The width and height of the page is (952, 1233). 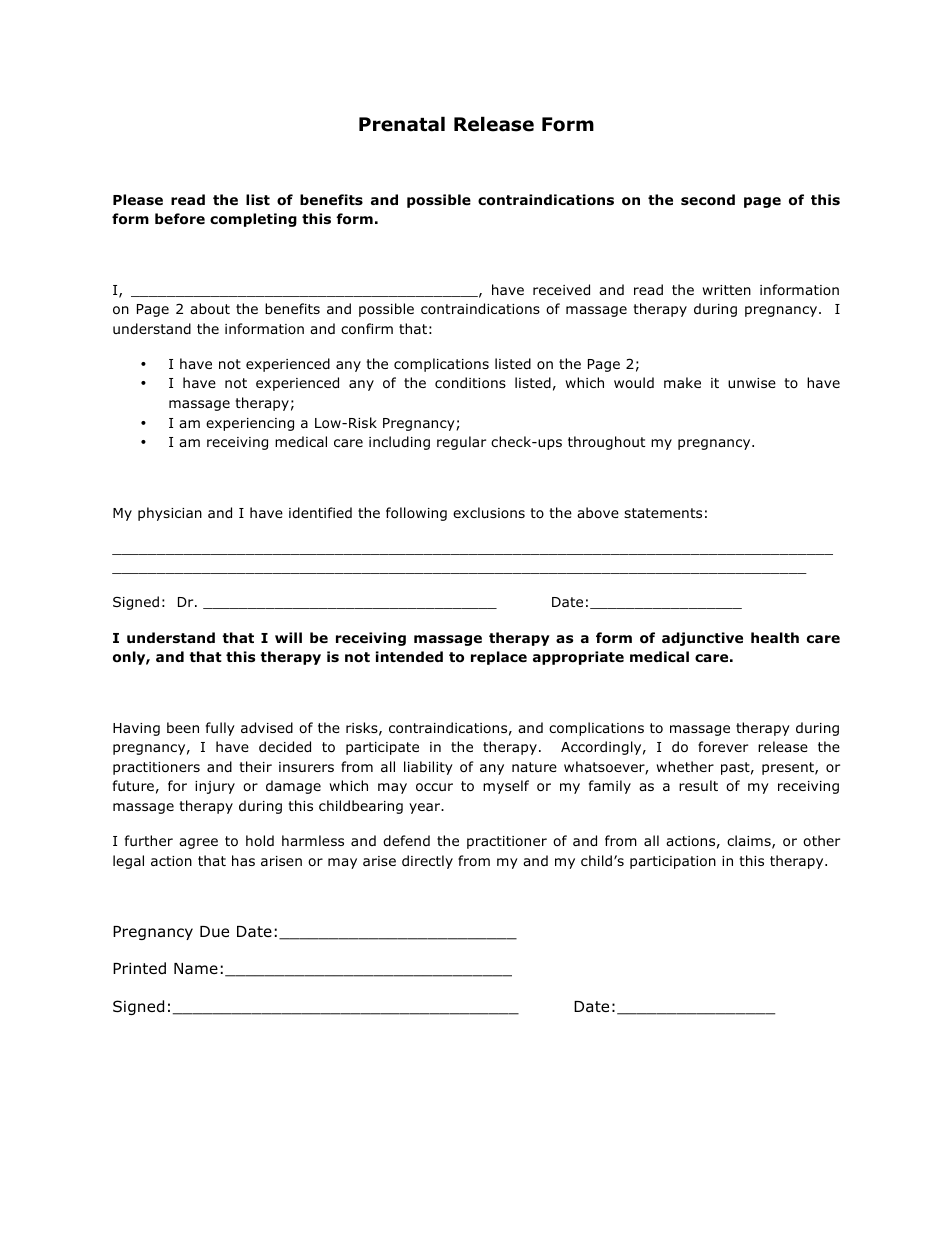 I want to click on Please, so click(x=138, y=199).
